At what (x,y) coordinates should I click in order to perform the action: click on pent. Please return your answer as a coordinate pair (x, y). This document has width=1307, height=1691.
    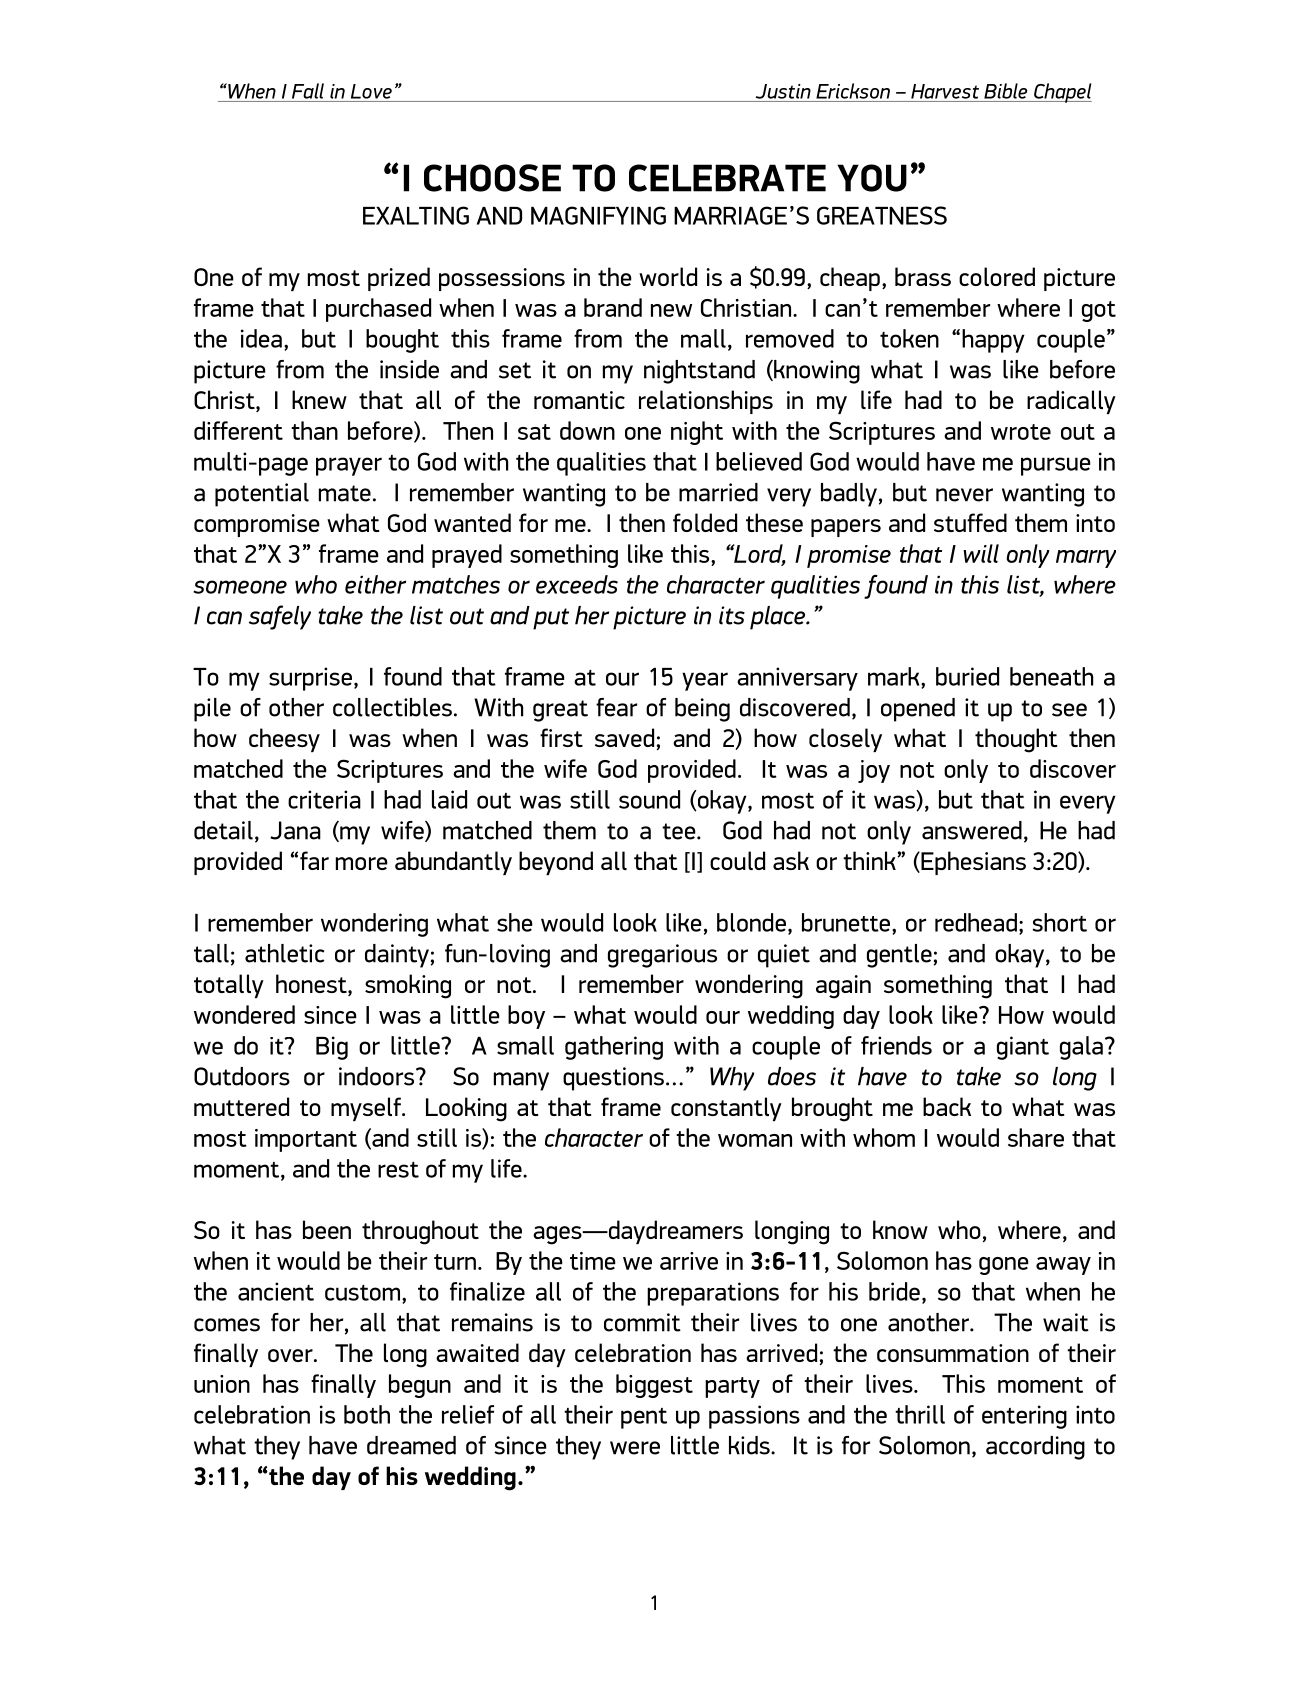
    Looking at the image, I should click on (644, 1418).
